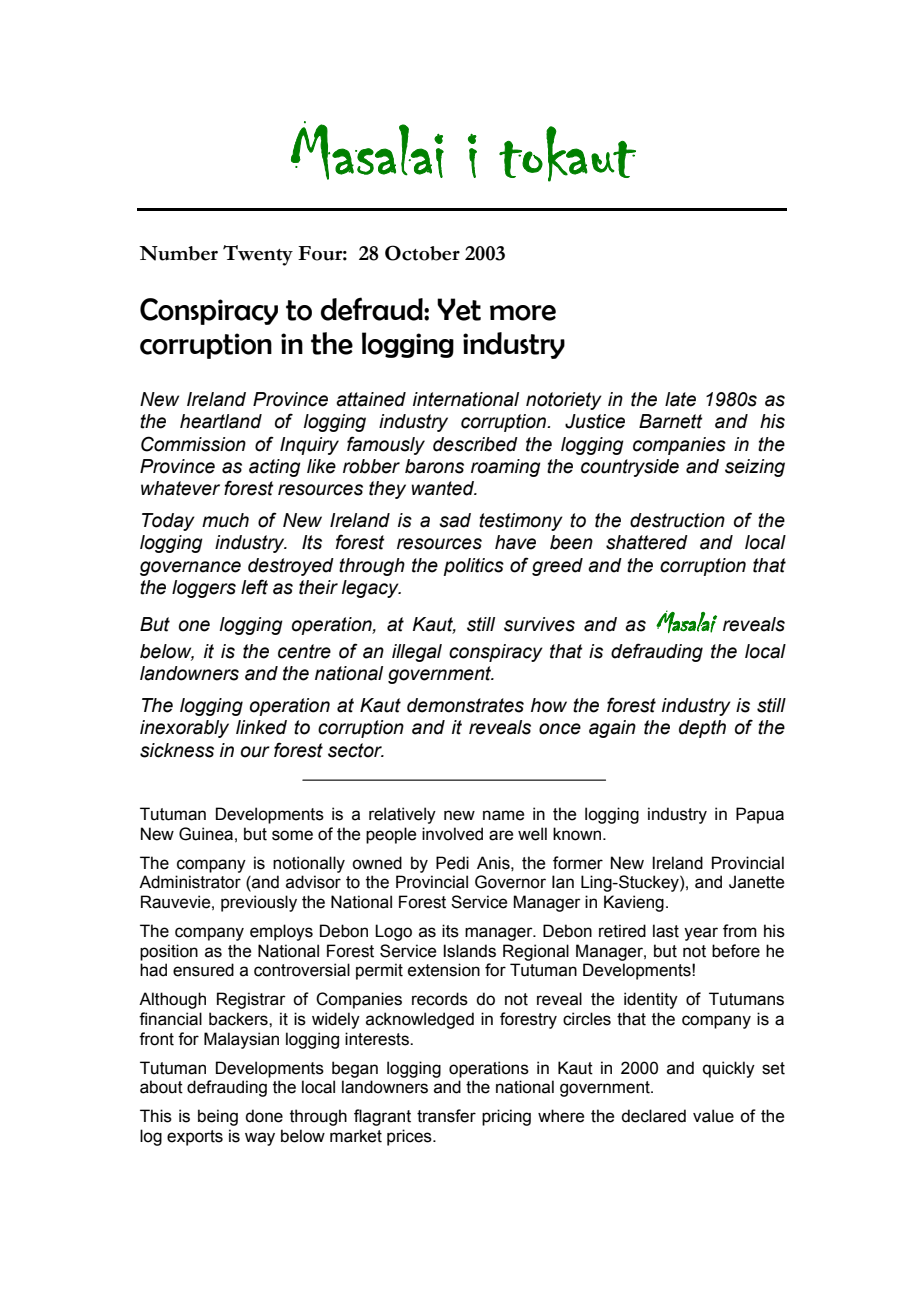  I want to click on late, so click(680, 399).
